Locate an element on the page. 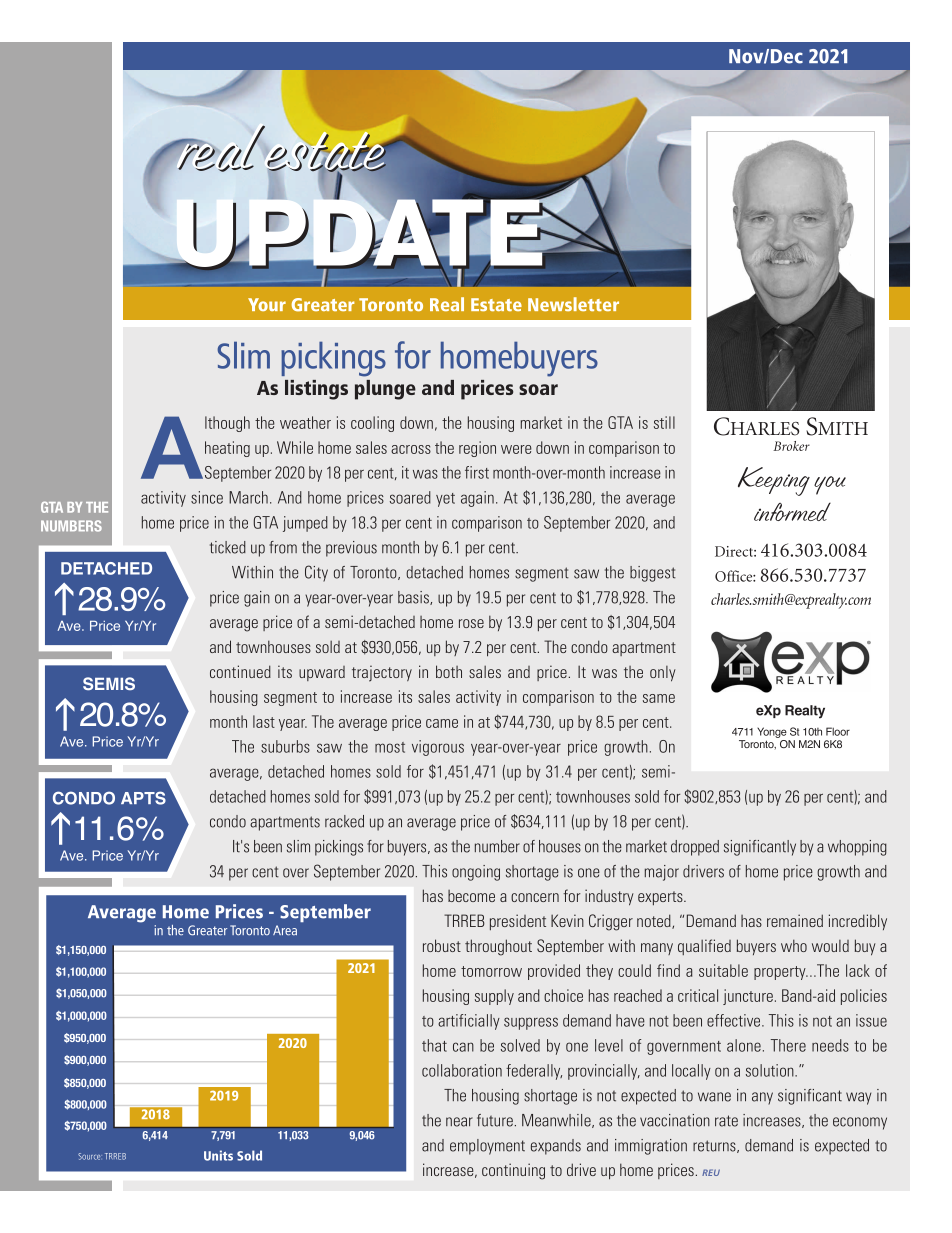 The height and width of the image is (1233, 952). ongoing is located at coordinates (476, 873).
